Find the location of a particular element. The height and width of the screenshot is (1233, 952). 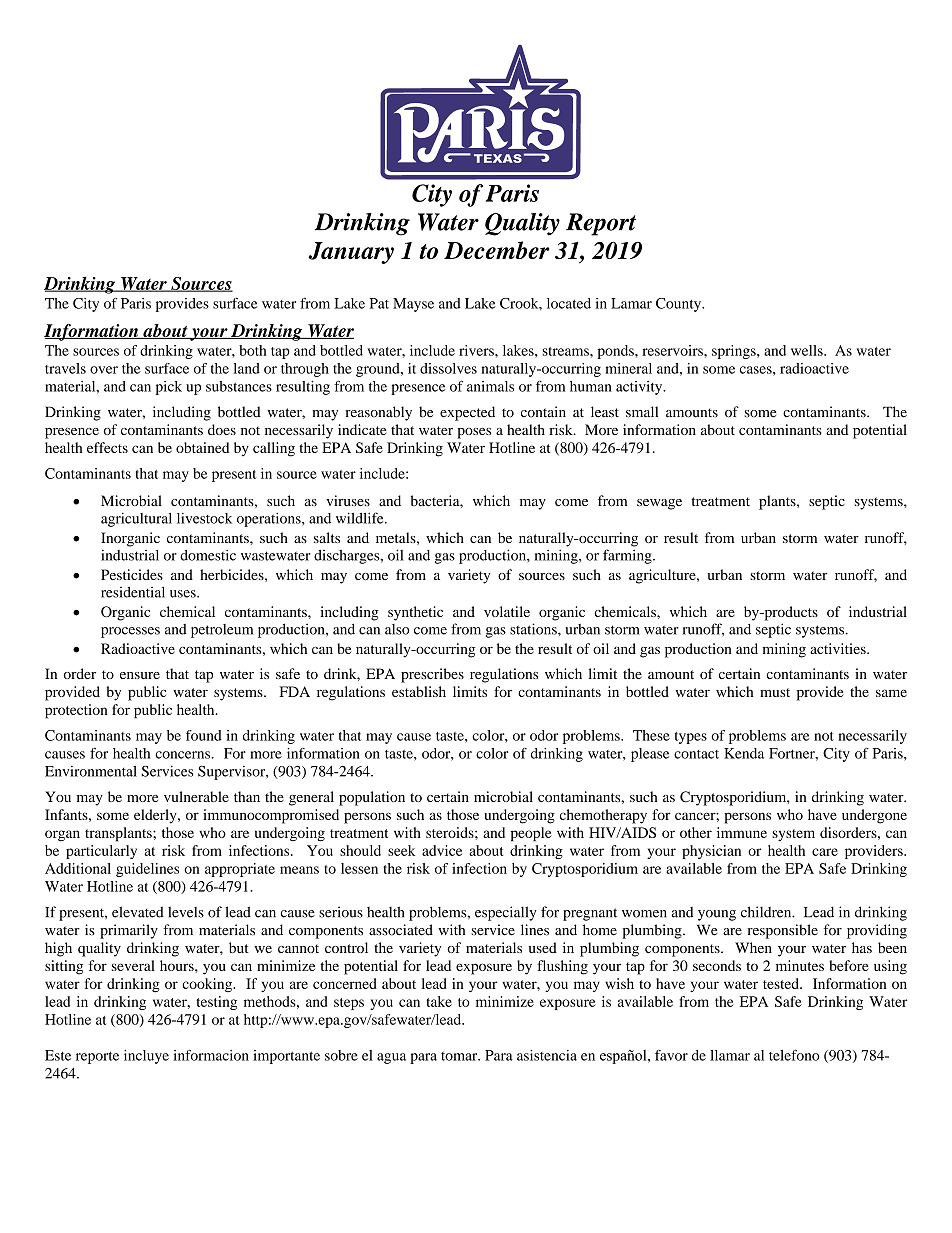

County is located at coordinates (679, 305).
